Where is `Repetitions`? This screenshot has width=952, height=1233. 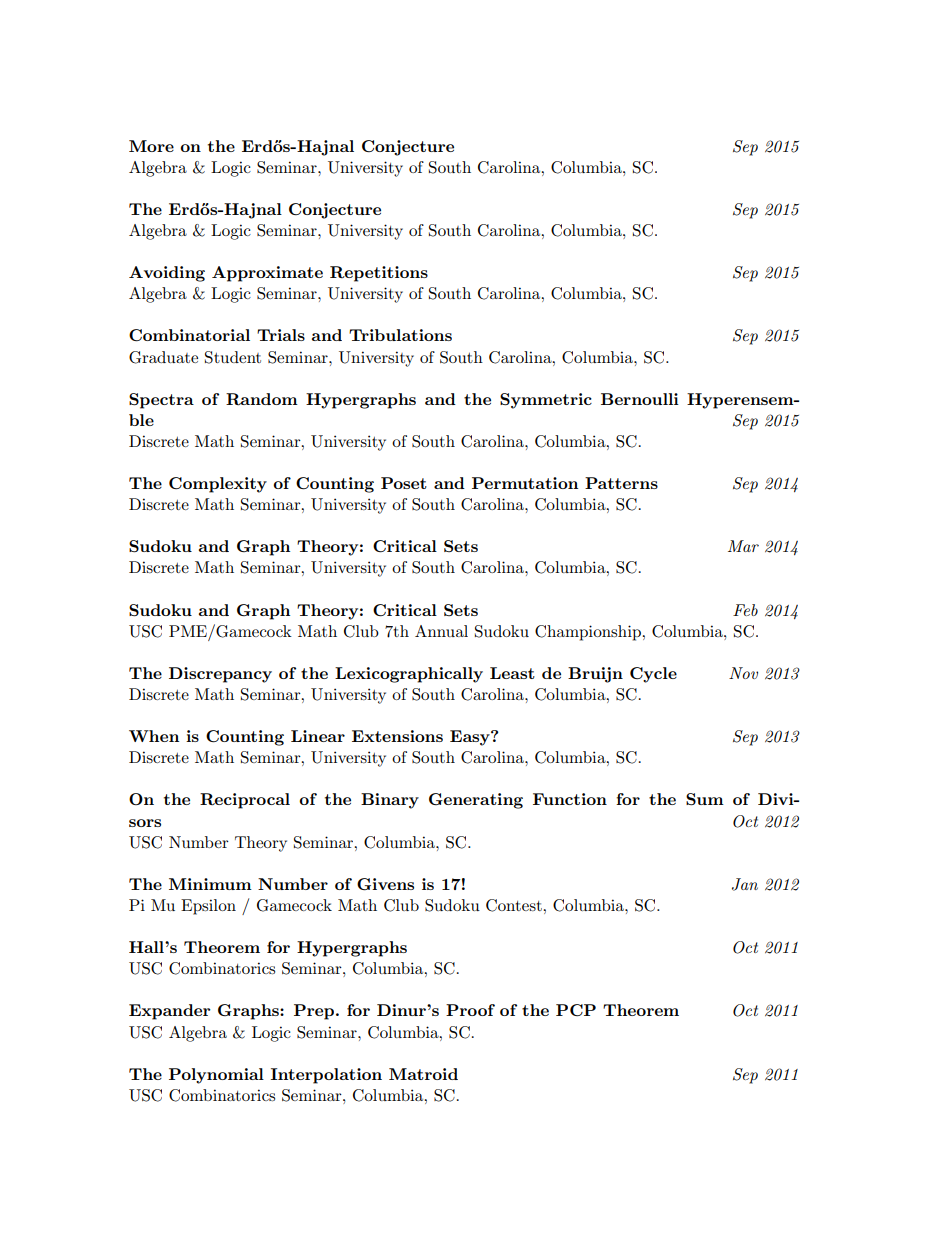
Repetitions is located at coordinates (379, 274).
